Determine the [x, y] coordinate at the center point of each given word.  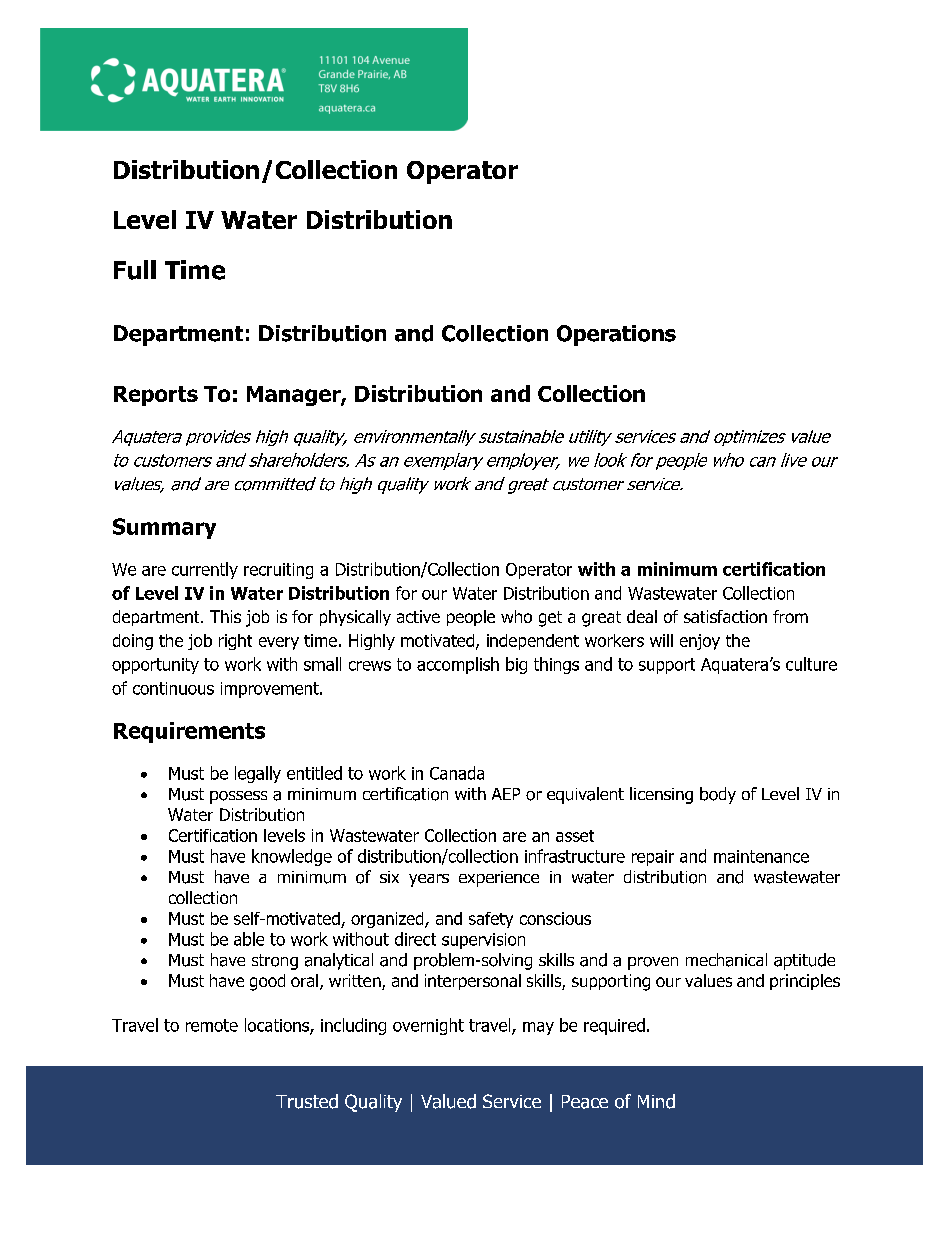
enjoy [700, 642]
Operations [616, 335]
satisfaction [725, 616]
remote [212, 1025]
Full [135, 270]
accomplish [458, 665]
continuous [173, 688]
